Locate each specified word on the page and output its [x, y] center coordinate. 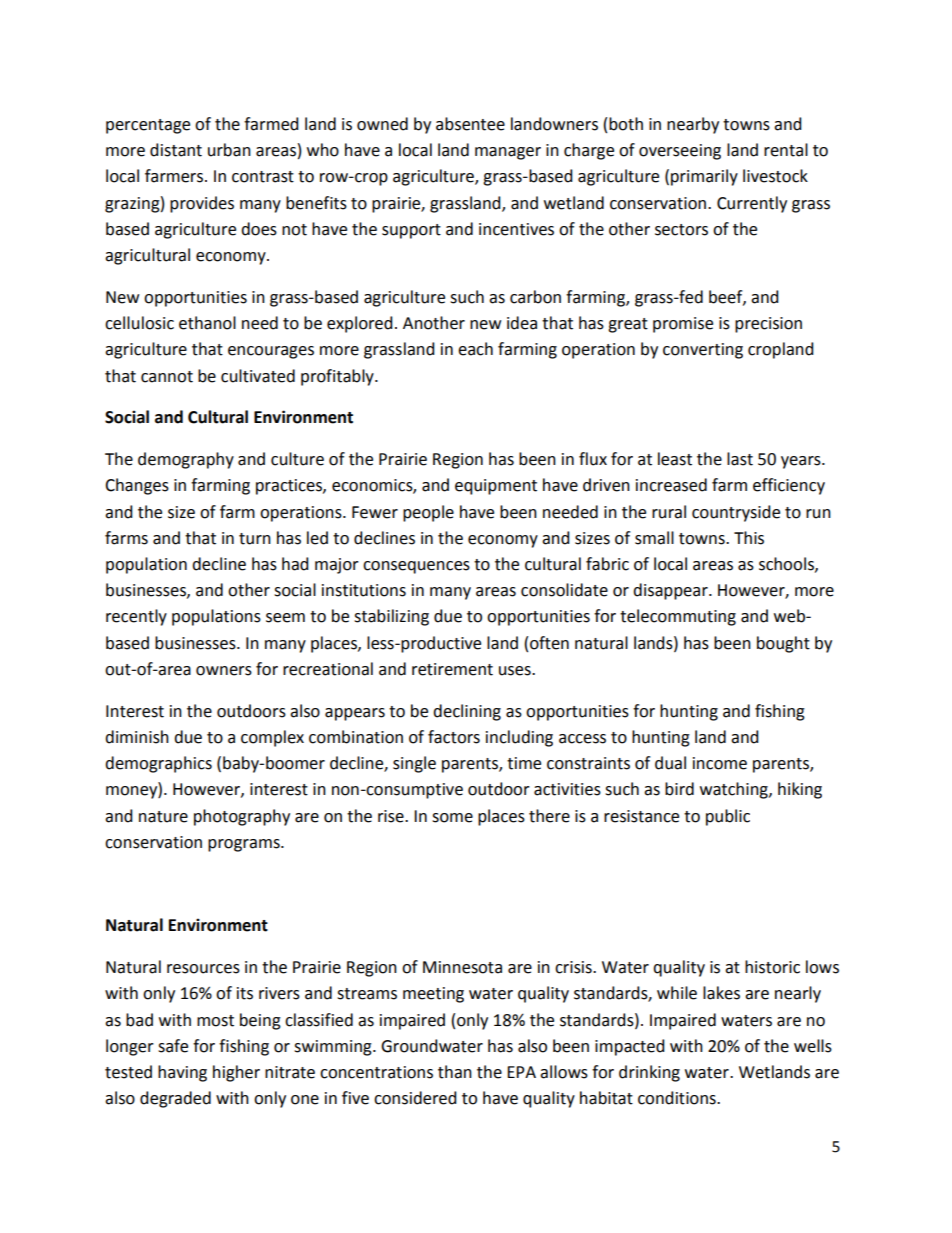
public [728, 817]
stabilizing [391, 617]
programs [245, 845]
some [452, 818]
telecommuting [678, 617]
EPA [521, 1072]
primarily [704, 177]
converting [703, 351]
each [475, 349]
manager [508, 153]
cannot [167, 377]
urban [229, 150]
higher [236, 1073]
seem [285, 618]
